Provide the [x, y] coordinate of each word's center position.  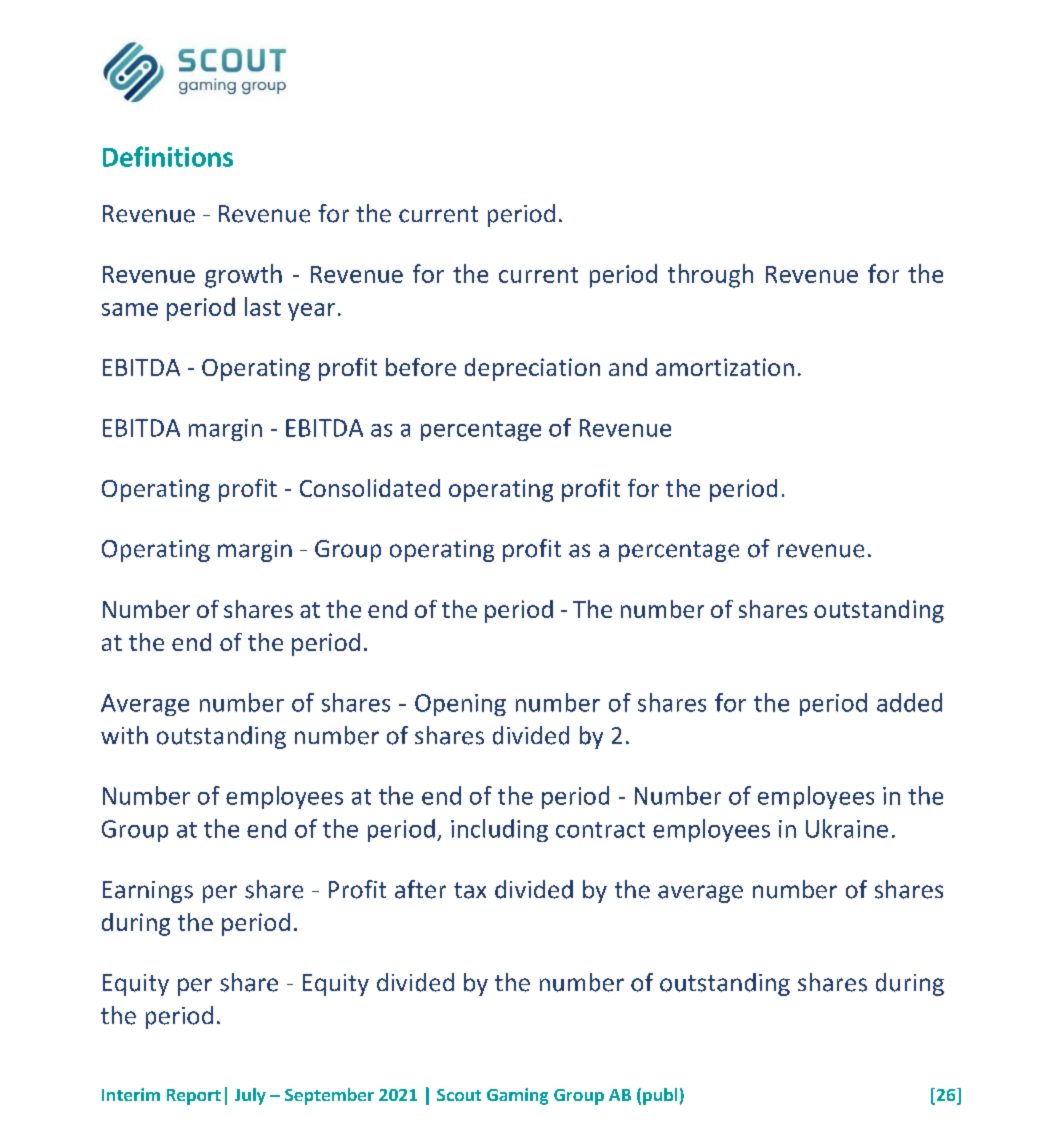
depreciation [532, 369]
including [499, 830]
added [909, 702]
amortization [725, 367]
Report [194, 1097]
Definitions [168, 156]
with [124, 735]
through [710, 276]
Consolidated [370, 488]
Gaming [517, 1096]
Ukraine [847, 828]
